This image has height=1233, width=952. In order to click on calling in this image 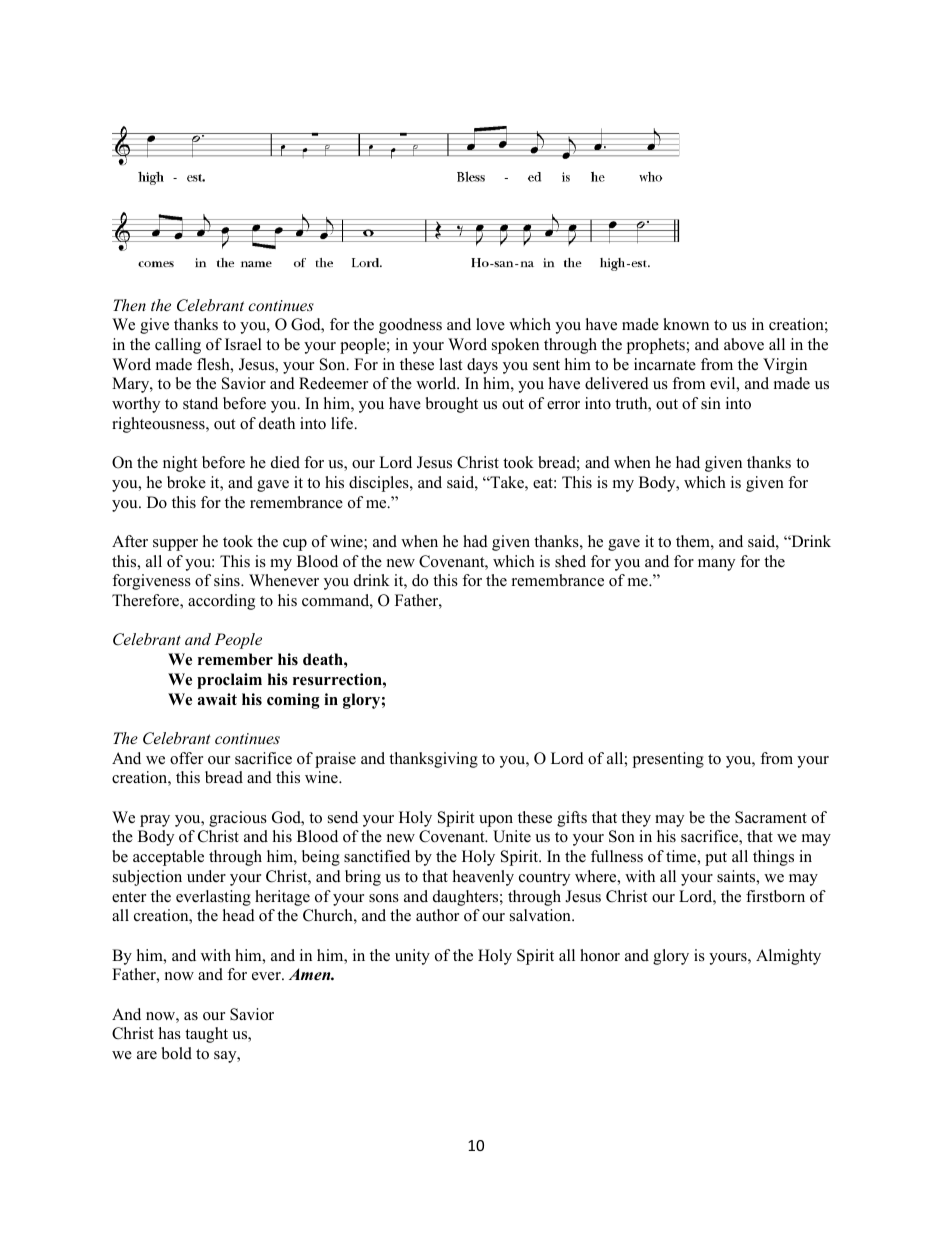, I will do `click(178, 346)`.
